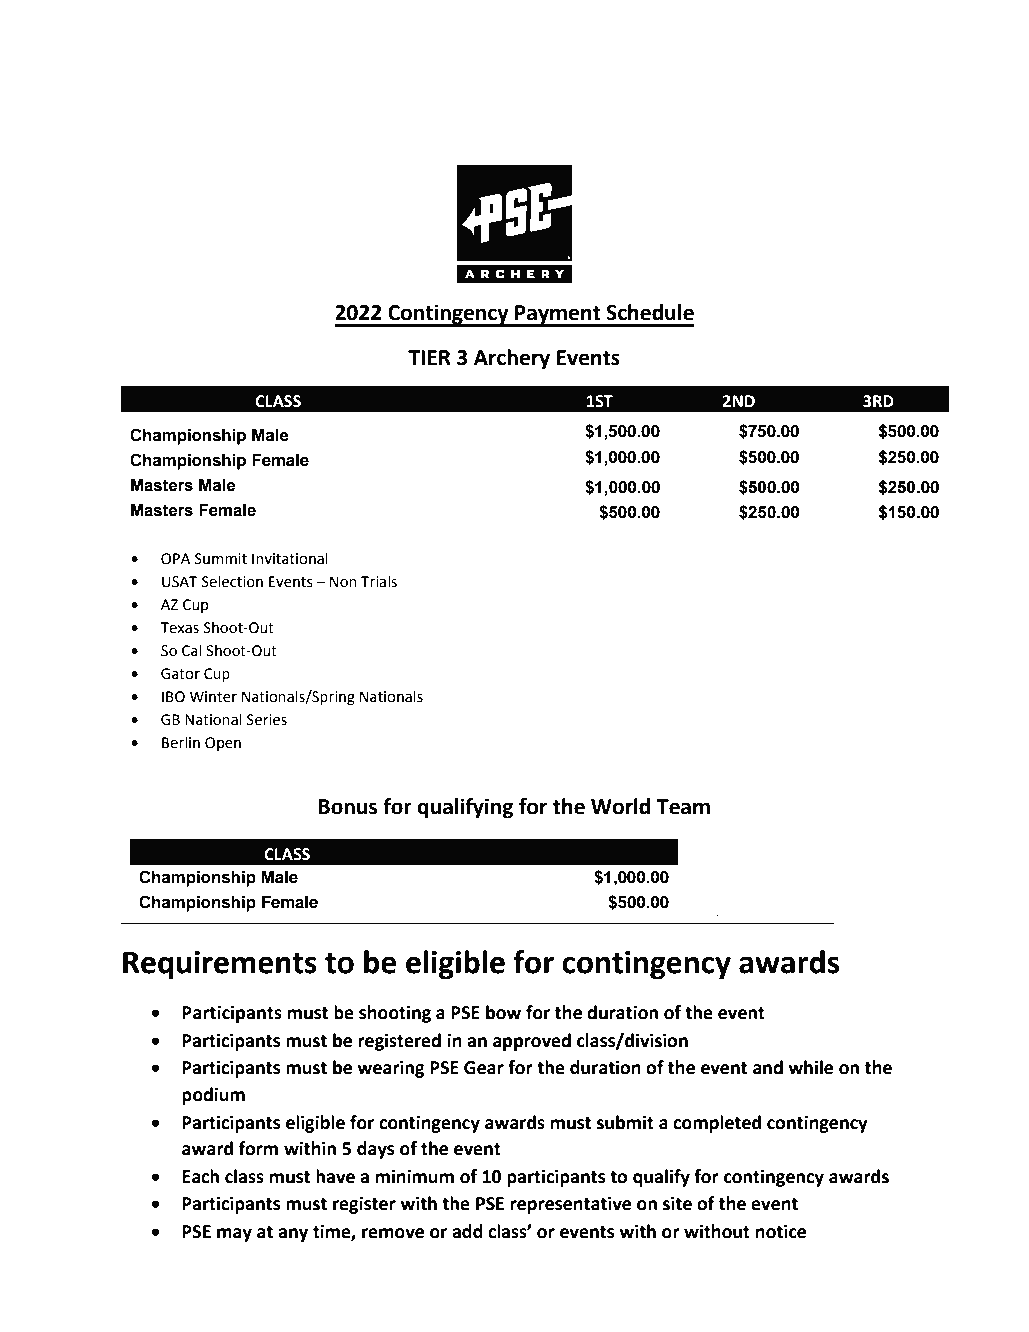 This document has height=1332, width=1029. I want to click on Requirements, so click(220, 965).
